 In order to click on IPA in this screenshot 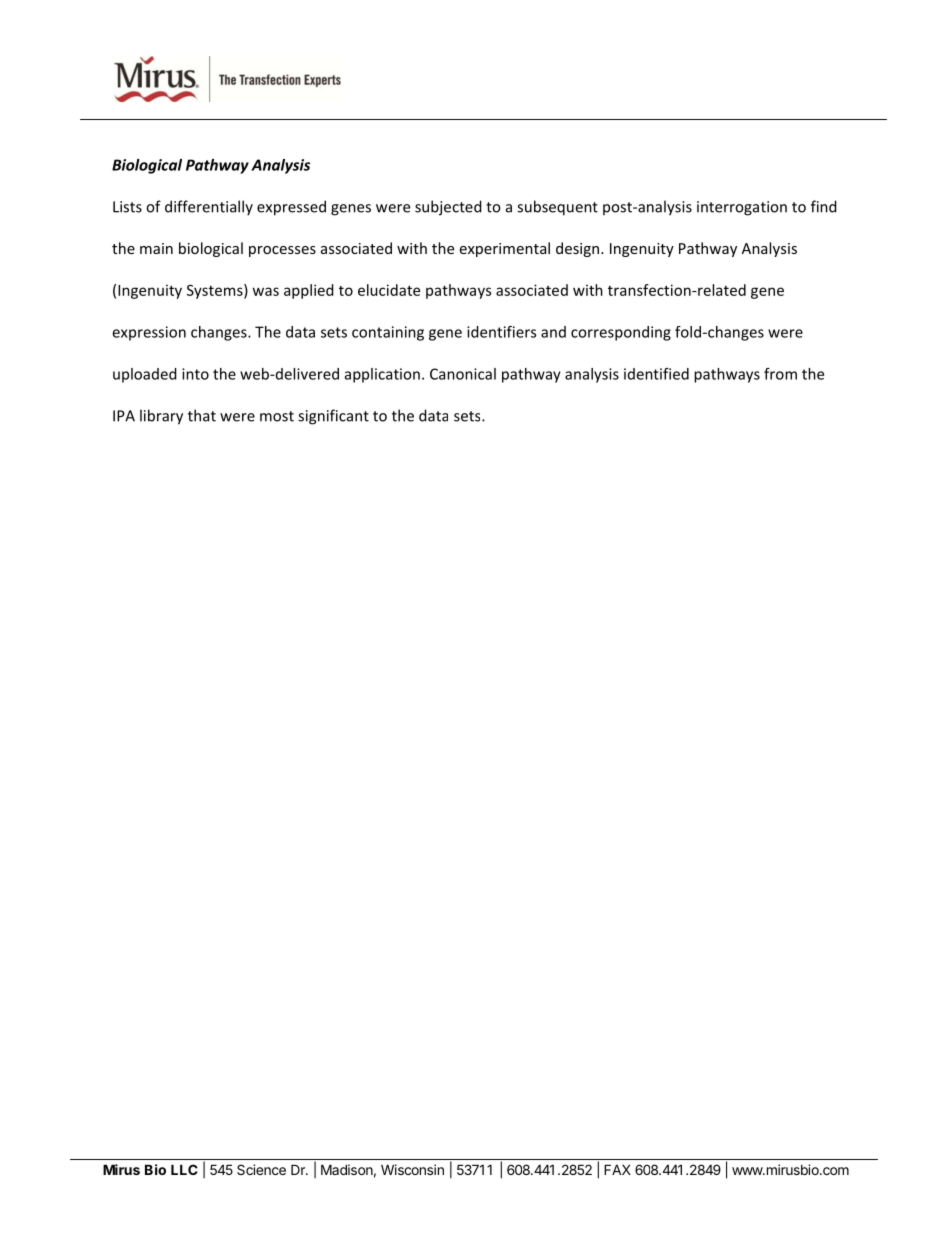, I will do `click(124, 416)`.
